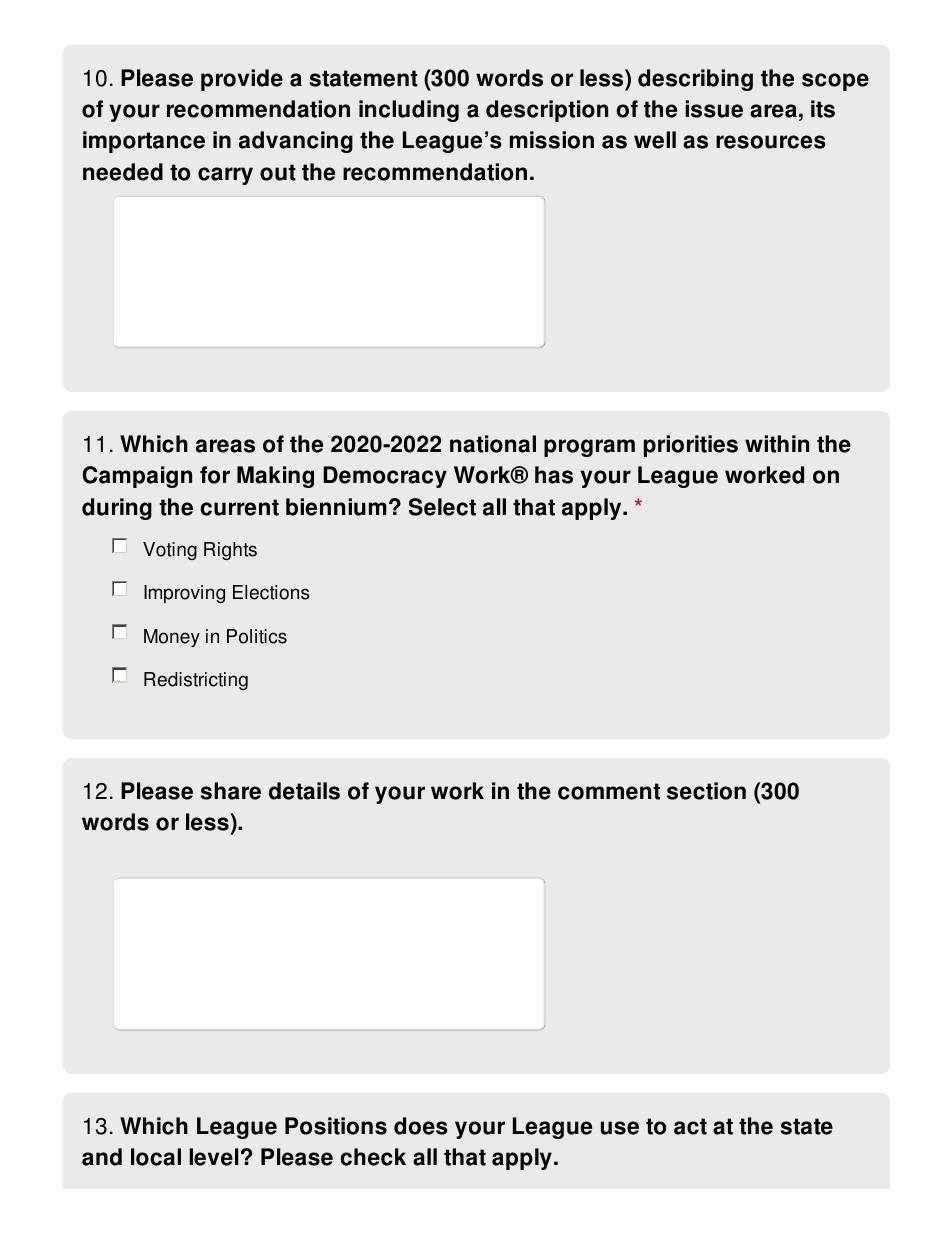 Image resolution: width=952 pixels, height=1233 pixels. I want to click on including, so click(409, 111).
